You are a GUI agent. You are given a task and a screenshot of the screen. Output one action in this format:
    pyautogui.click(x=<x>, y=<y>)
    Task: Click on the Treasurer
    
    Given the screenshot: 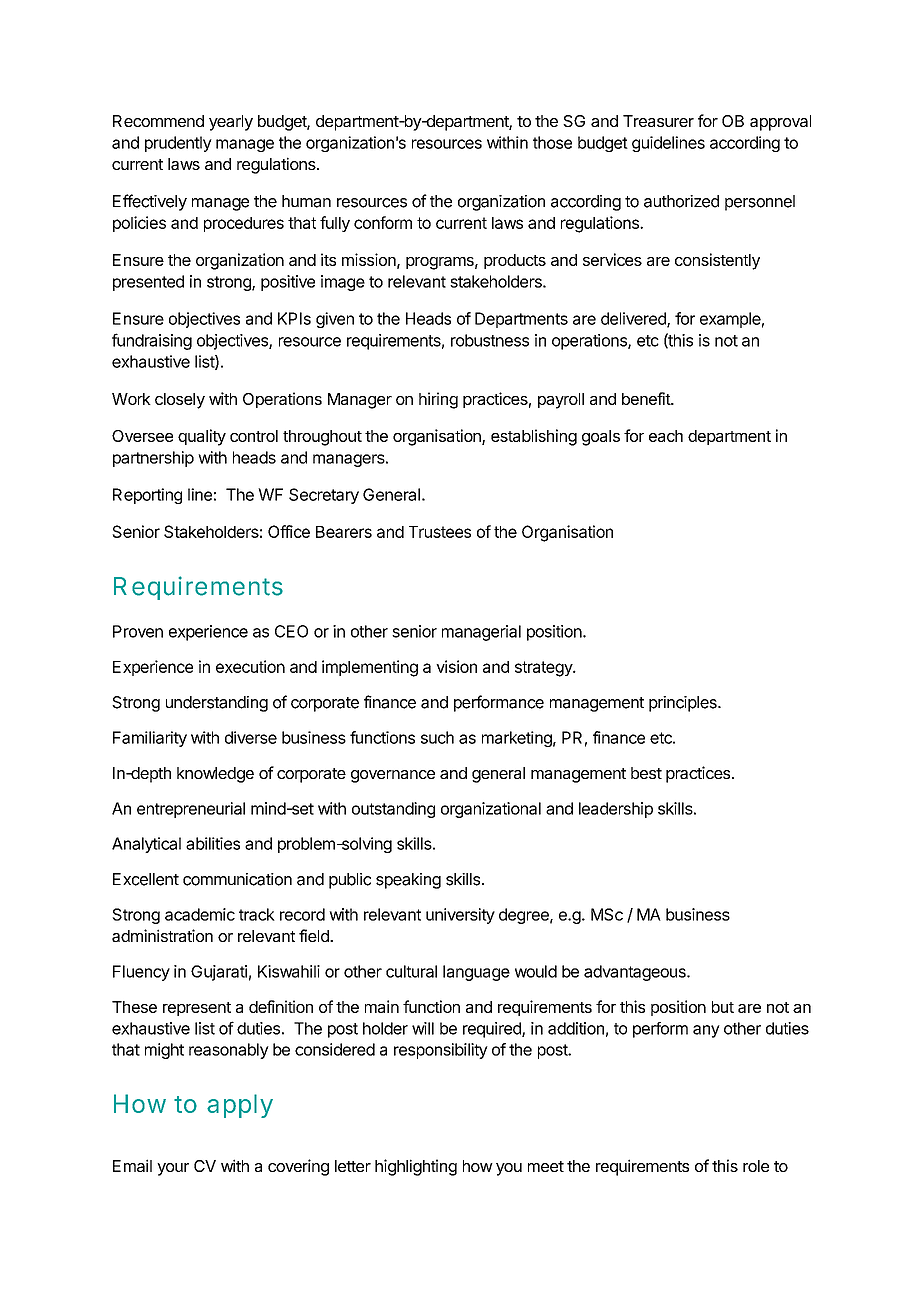 What is the action you would take?
    pyautogui.click(x=658, y=121)
